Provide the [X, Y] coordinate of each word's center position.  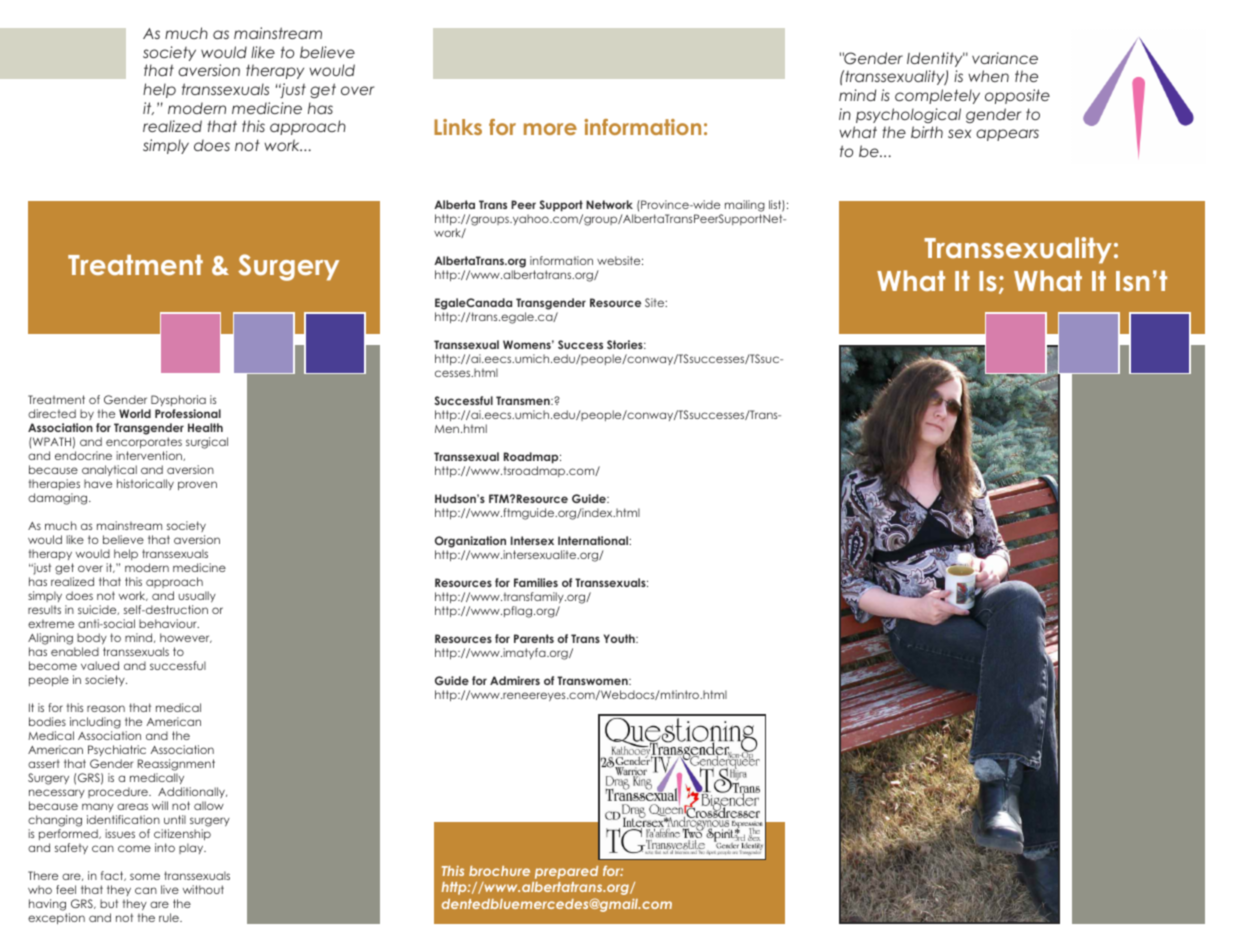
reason [106, 708]
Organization [470, 543]
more [550, 129]
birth [927, 132]
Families [536, 582]
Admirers [515, 680]
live [170, 889]
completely [937, 96]
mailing [745, 207]
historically [145, 484]
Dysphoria [177, 402]
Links [458, 127]
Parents [534, 638]
